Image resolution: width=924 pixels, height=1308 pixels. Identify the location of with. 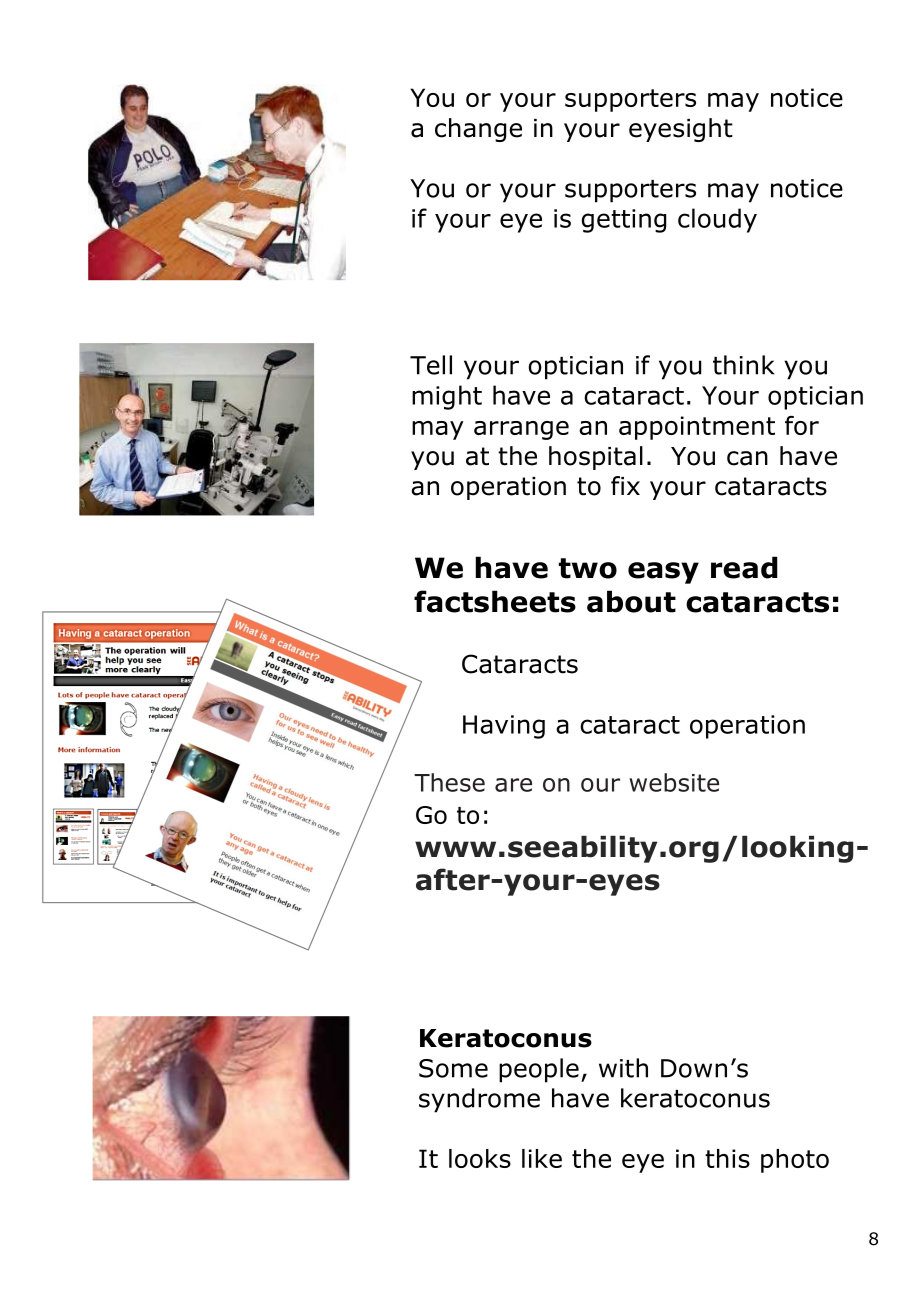
(623, 1068).
